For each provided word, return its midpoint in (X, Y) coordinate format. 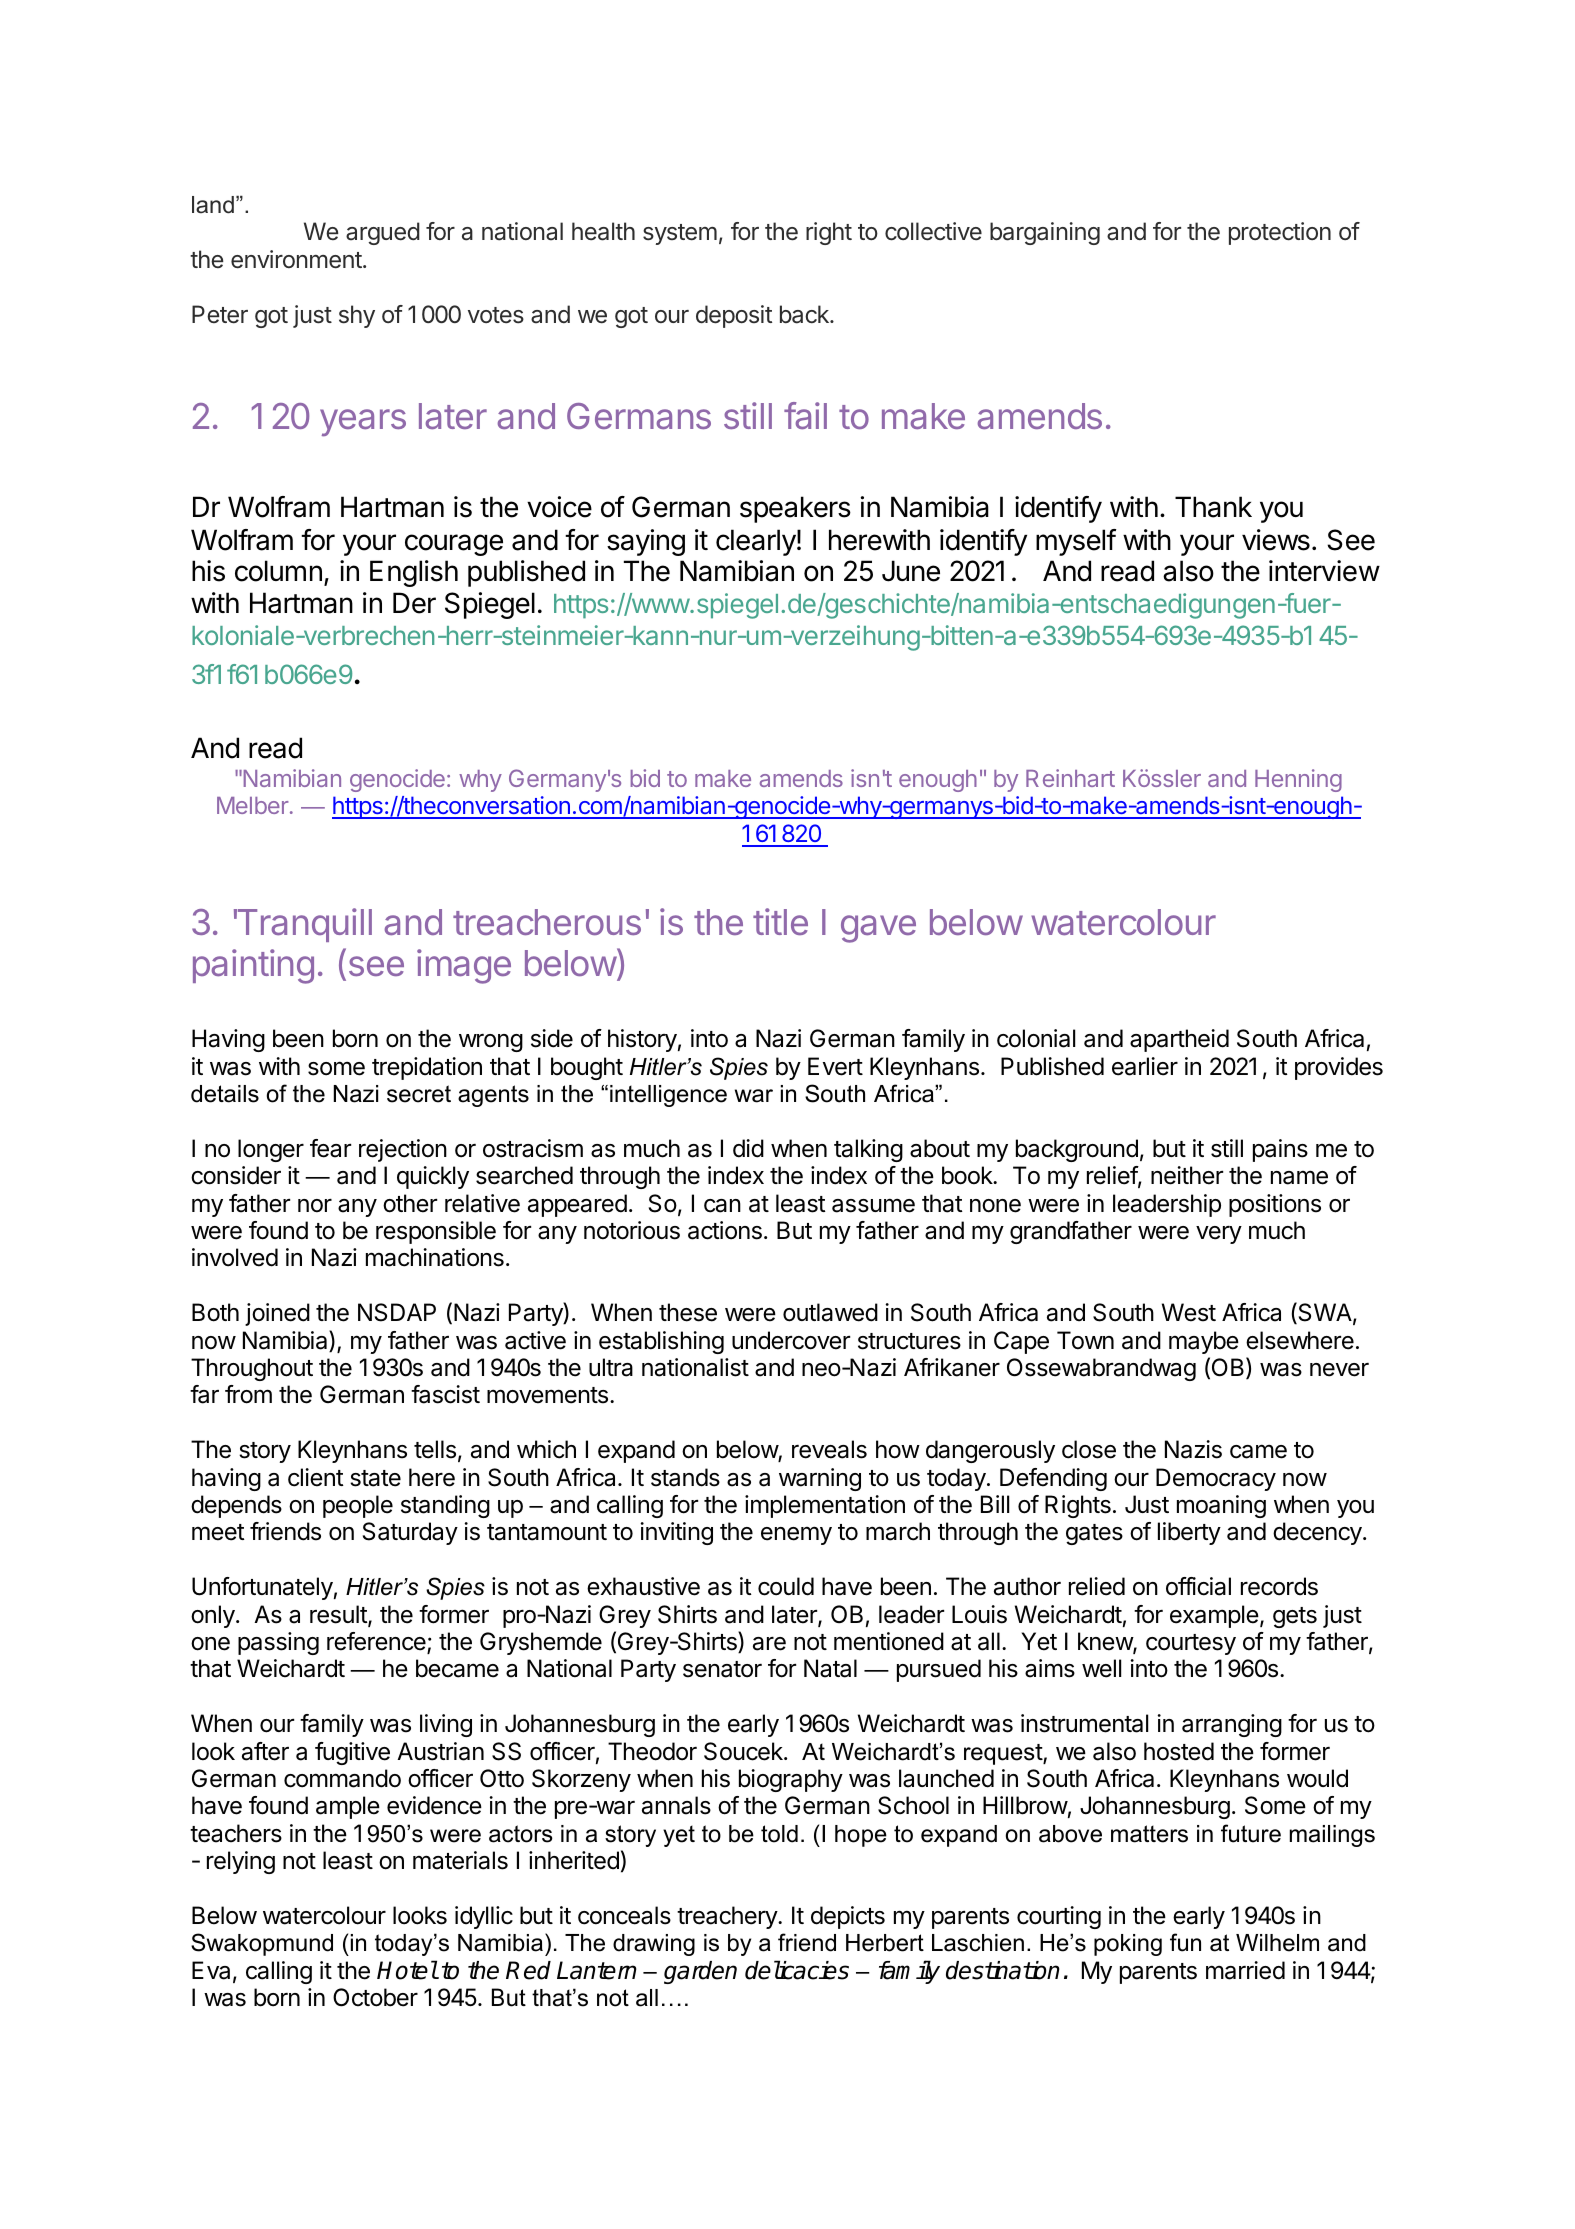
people (358, 1506)
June (911, 571)
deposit (734, 316)
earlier (1145, 1066)
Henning (1298, 780)
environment (296, 259)
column (278, 571)
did (748, 1148)
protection (1280, 233)
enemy (796, 1535)
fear (330, 1148)
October (375, 1997)
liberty (1189, 1533)
